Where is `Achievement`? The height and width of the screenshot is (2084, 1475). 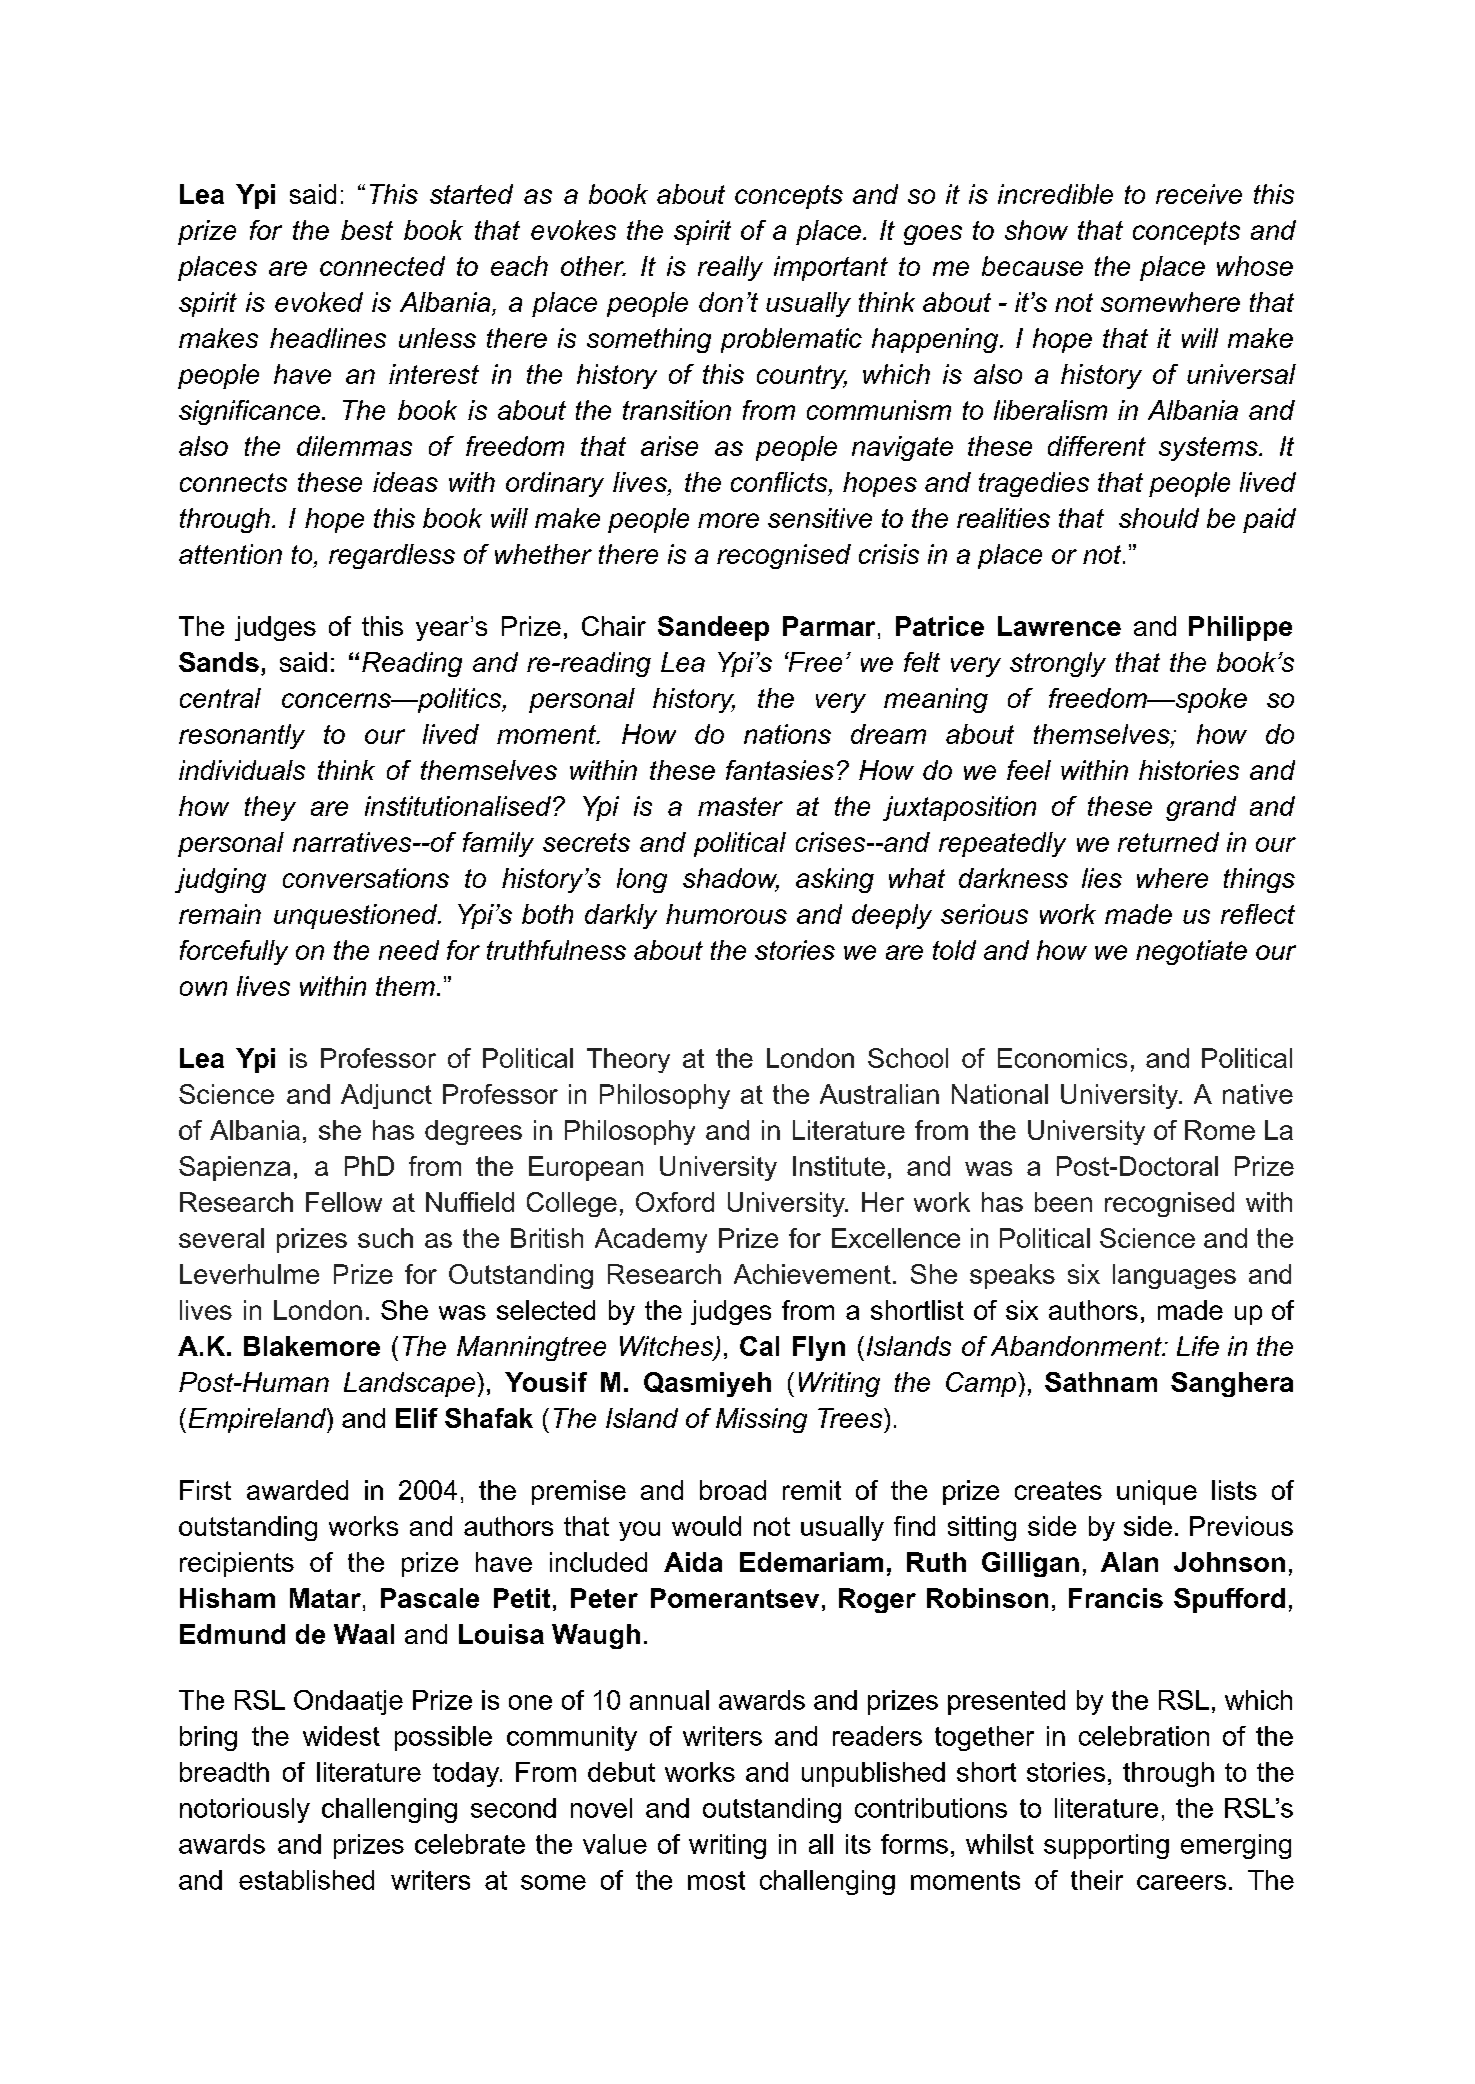 Achievement is located at coordinates (812, 1274).
